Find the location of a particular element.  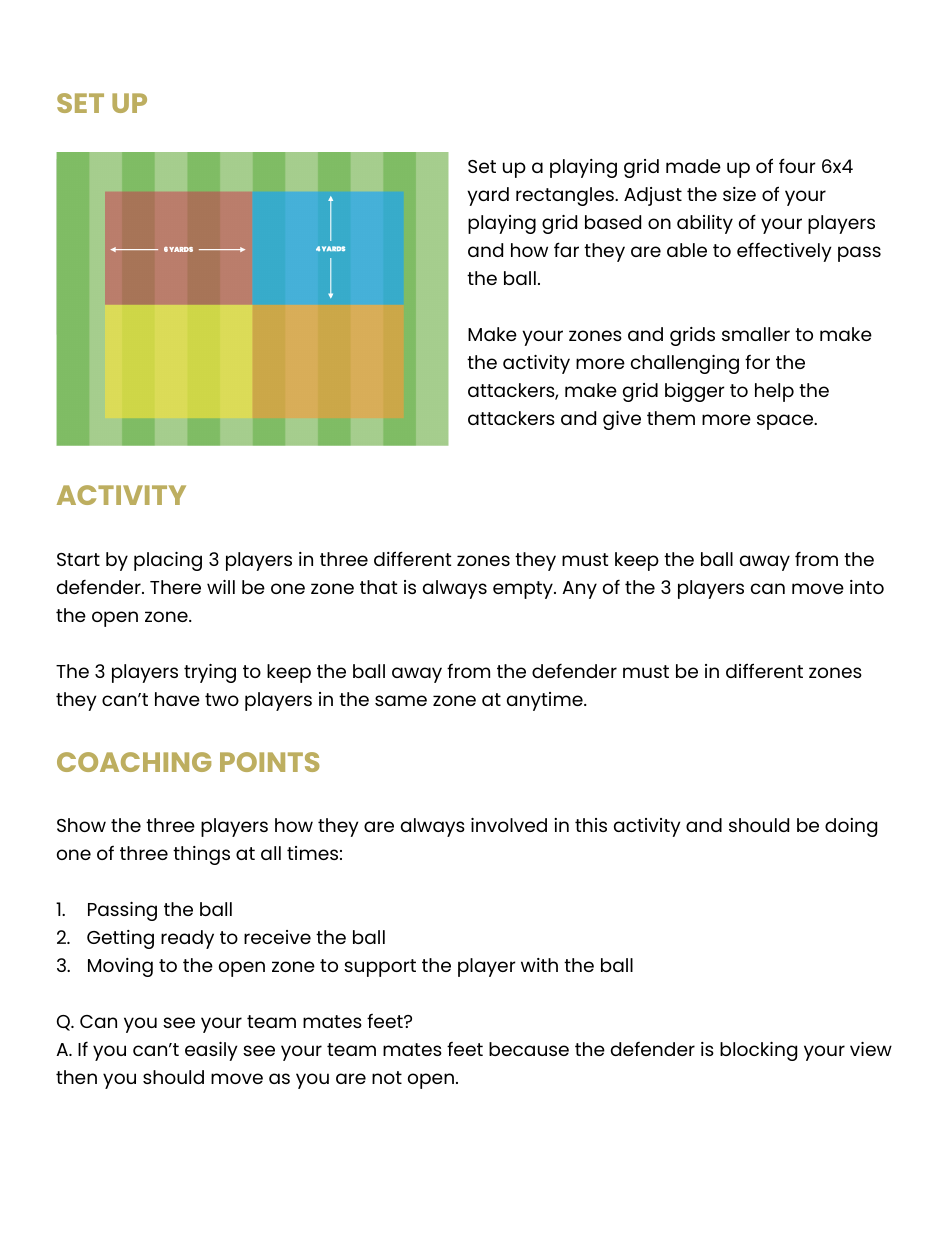

blocking is located at coordinates (758, 1051).
